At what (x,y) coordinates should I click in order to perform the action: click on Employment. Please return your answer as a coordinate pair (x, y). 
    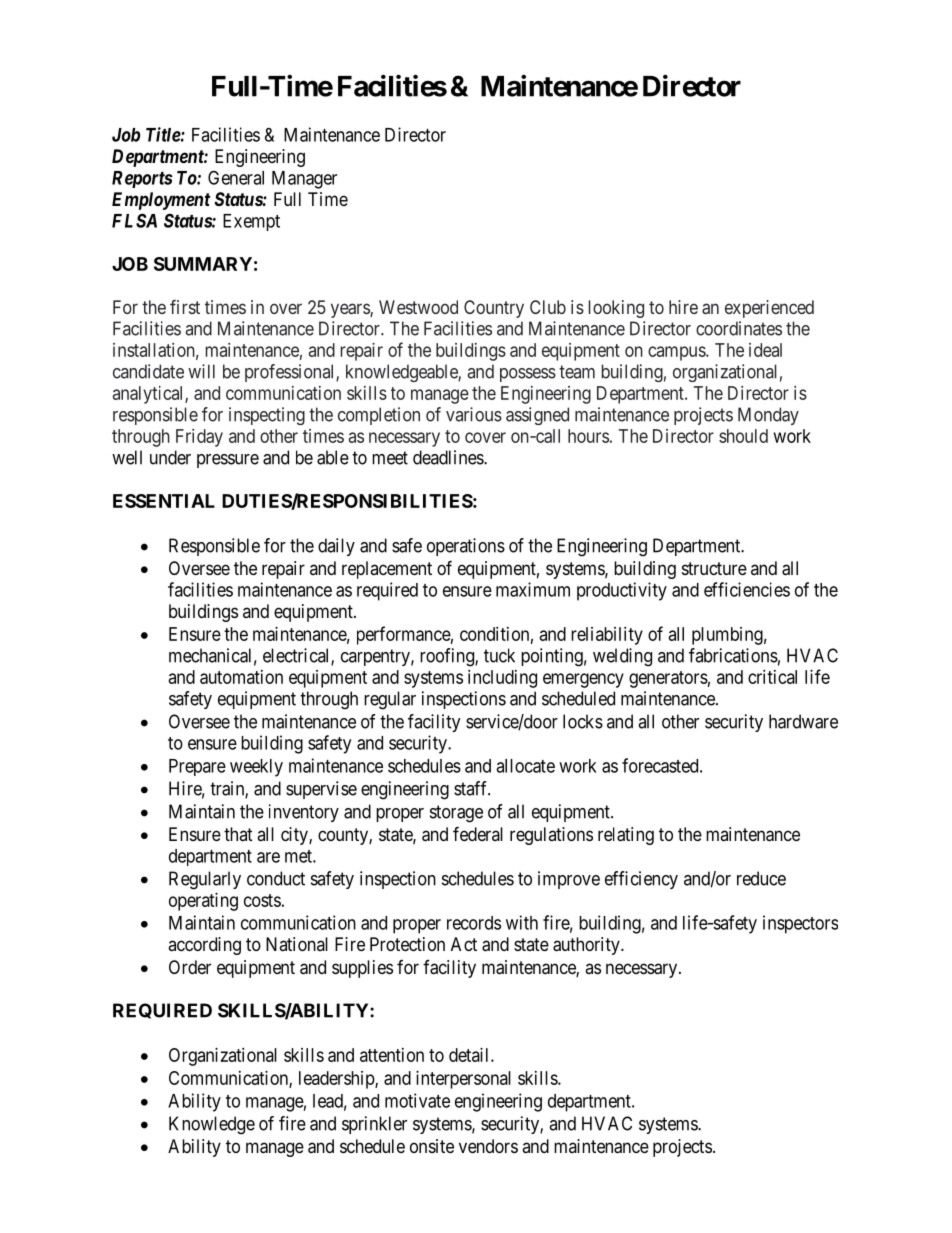
    Looking at the image, I should click on (161, 201).
